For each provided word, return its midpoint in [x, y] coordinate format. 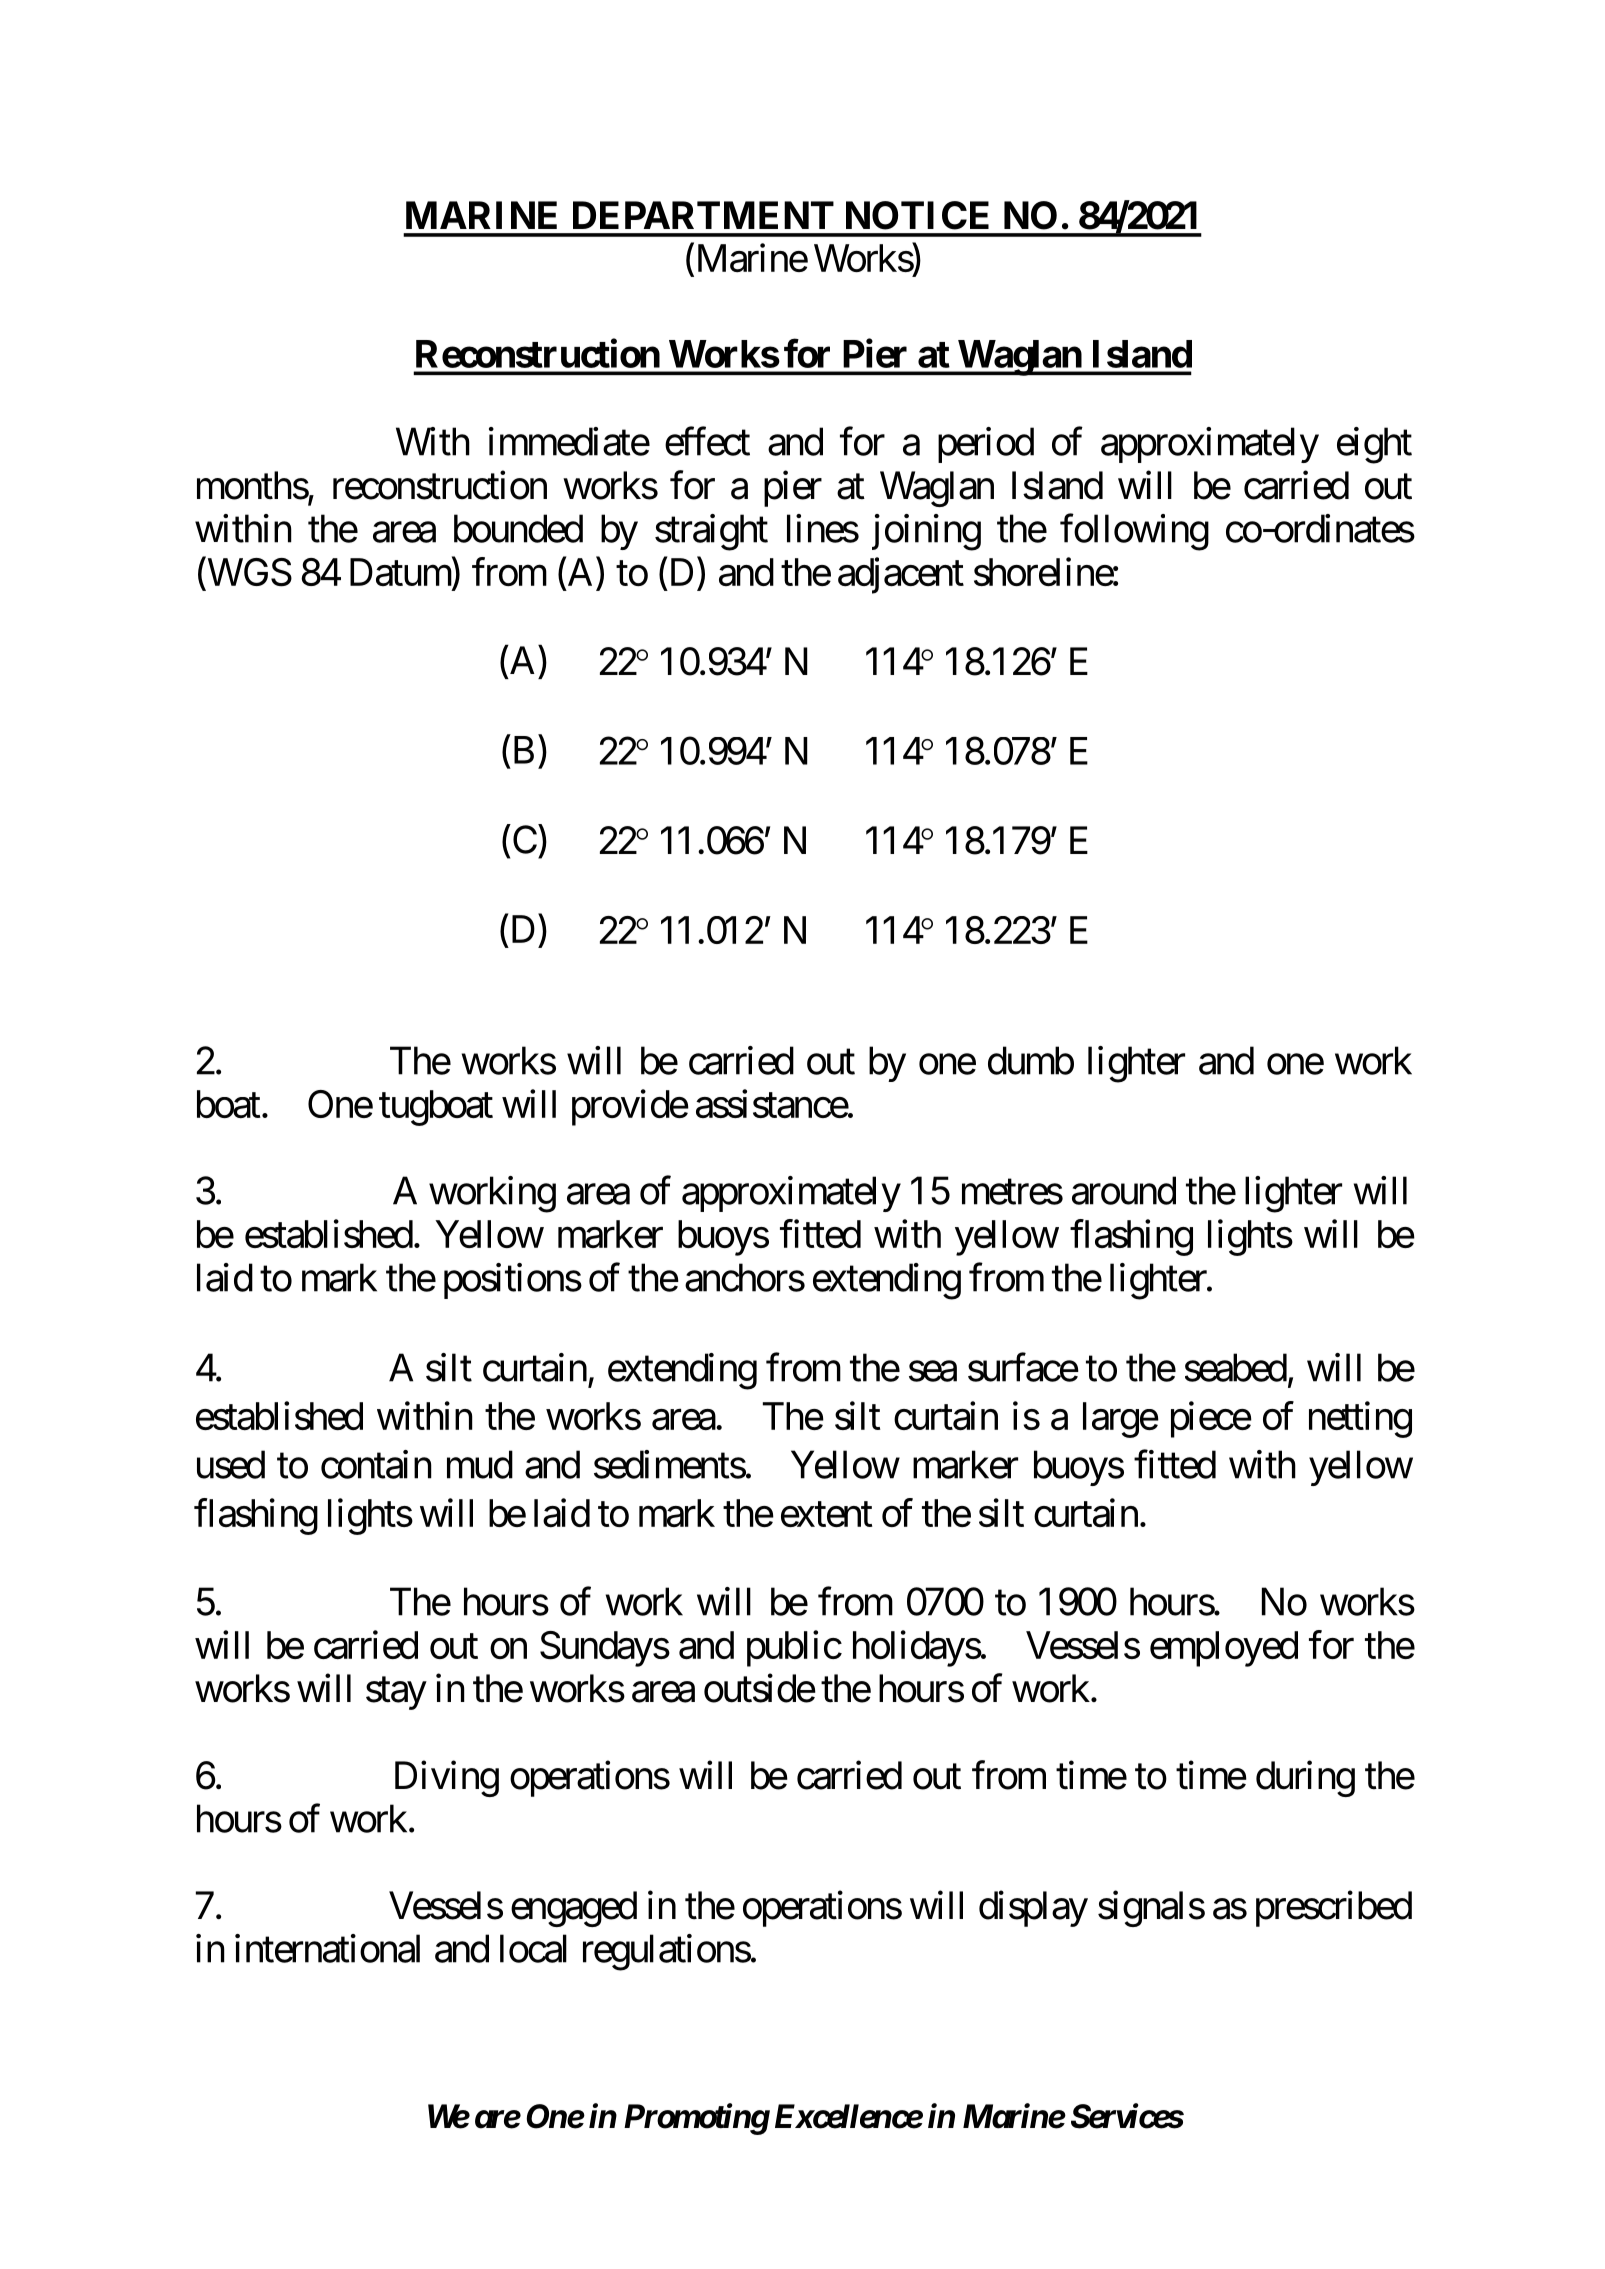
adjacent [901, 575]
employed [1224, 1649]
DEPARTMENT [703, 215]
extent [827, 1514]
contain [376, 1464]
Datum [401, 572]
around [1124, 1190]
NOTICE [917, 215]
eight [1374, 445]
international [327, 1948]
